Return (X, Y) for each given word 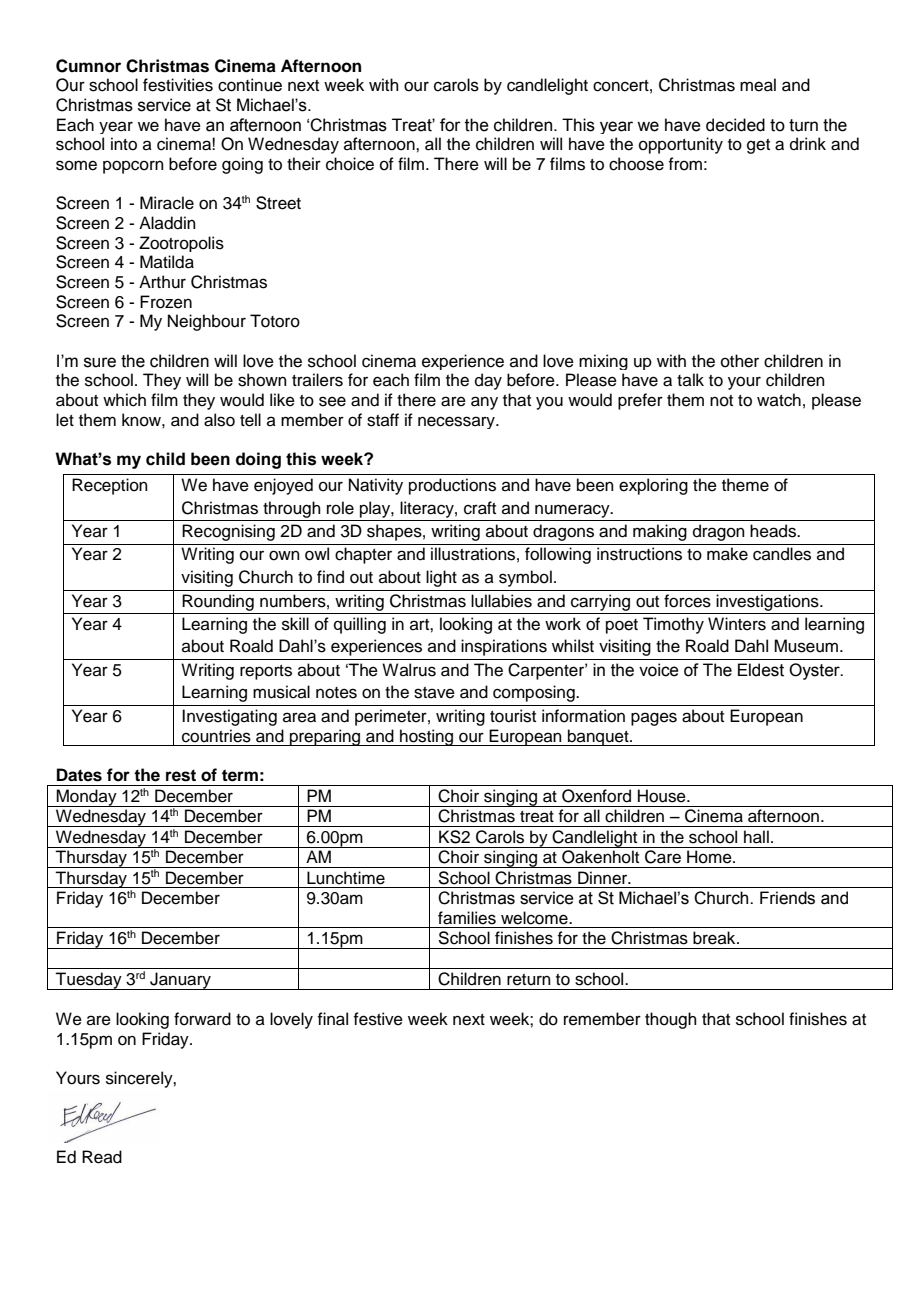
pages (654, 719)
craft (480, 508)
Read (102, 1157)
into (124, 144)
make (727, 554)
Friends (787, 898)
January (180, 981)
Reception (110, 486)
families (467, 918)
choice (350, 164)
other (740, 361)
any (484, 403)
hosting (427, 737)
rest (181, 775)
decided (735, 125)
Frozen (166, 302)
